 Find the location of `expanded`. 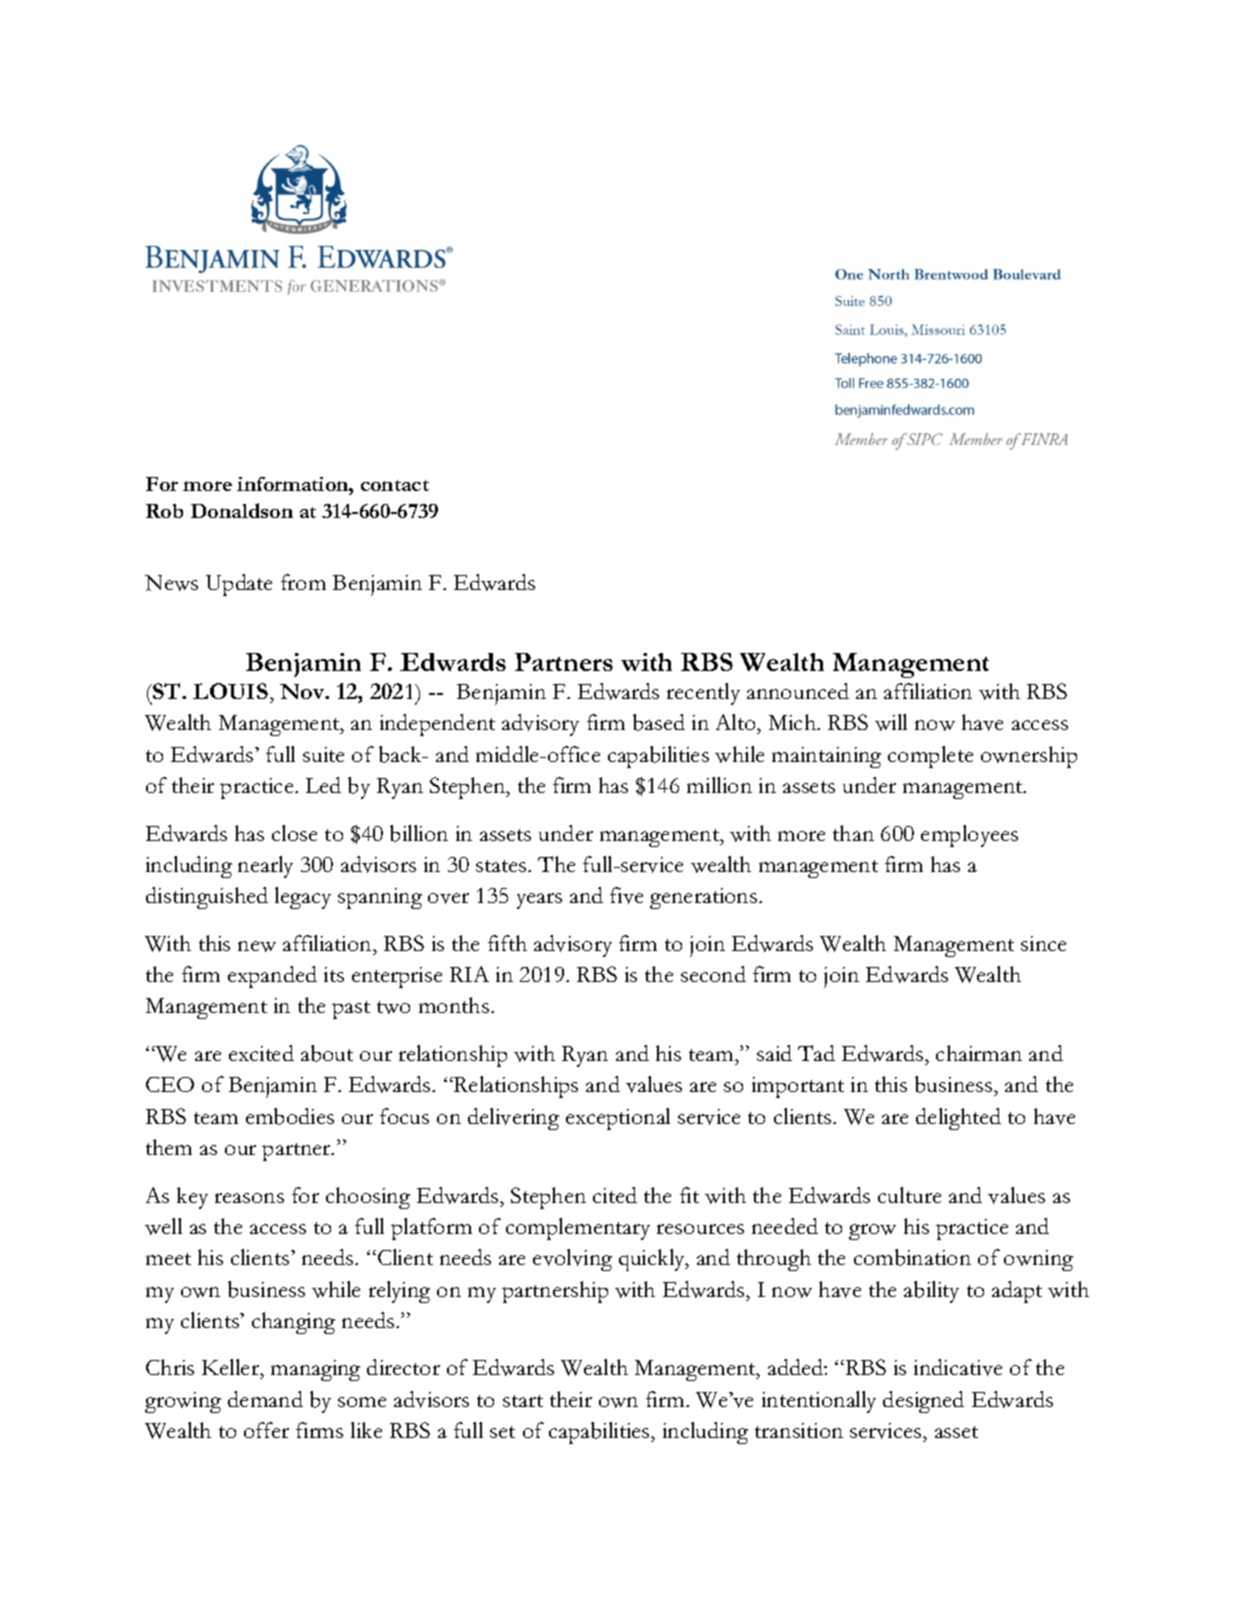

expanded is located at coordinates (272, 977).
